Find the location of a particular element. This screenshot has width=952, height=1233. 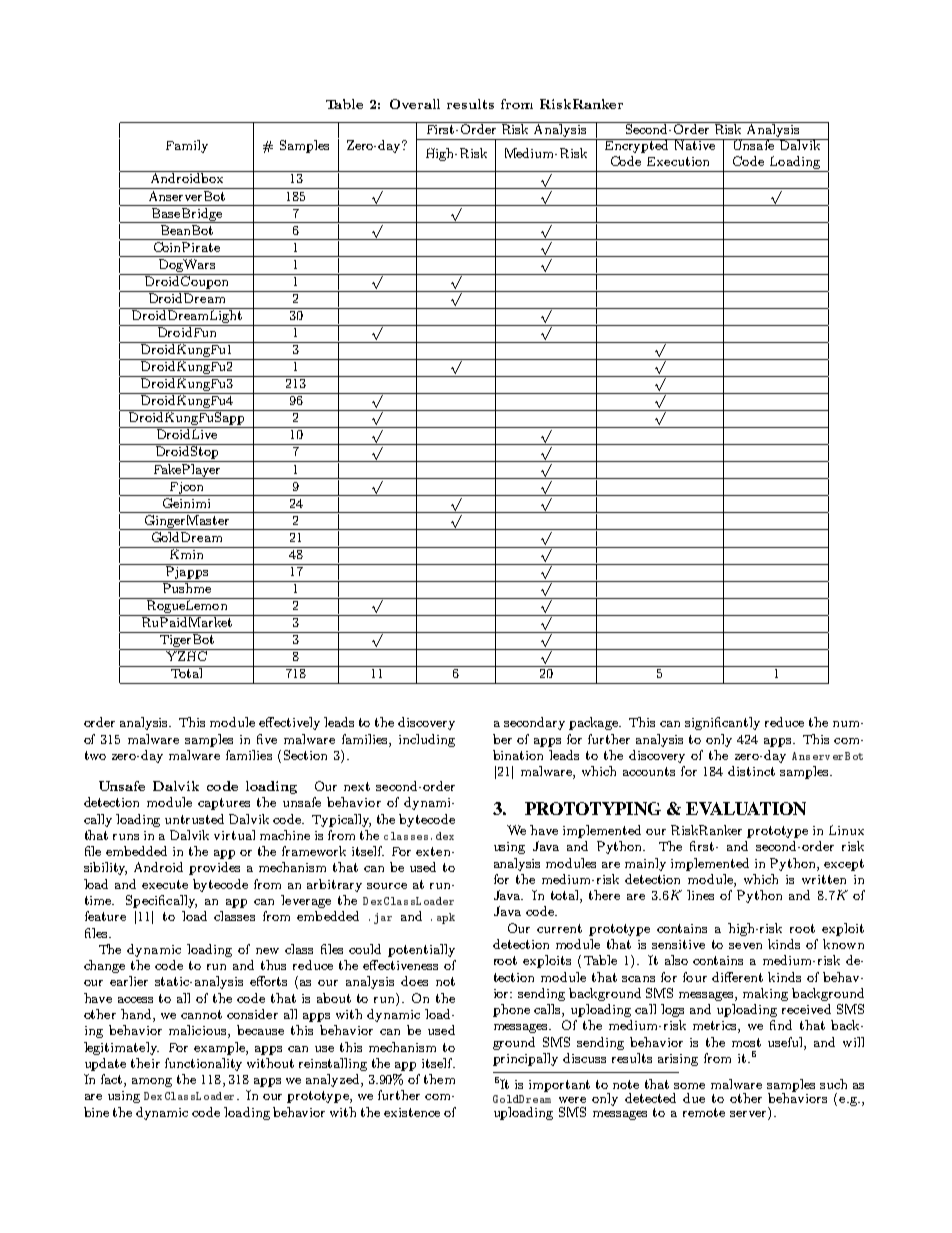

Family is located at coordinates (187, 146).
